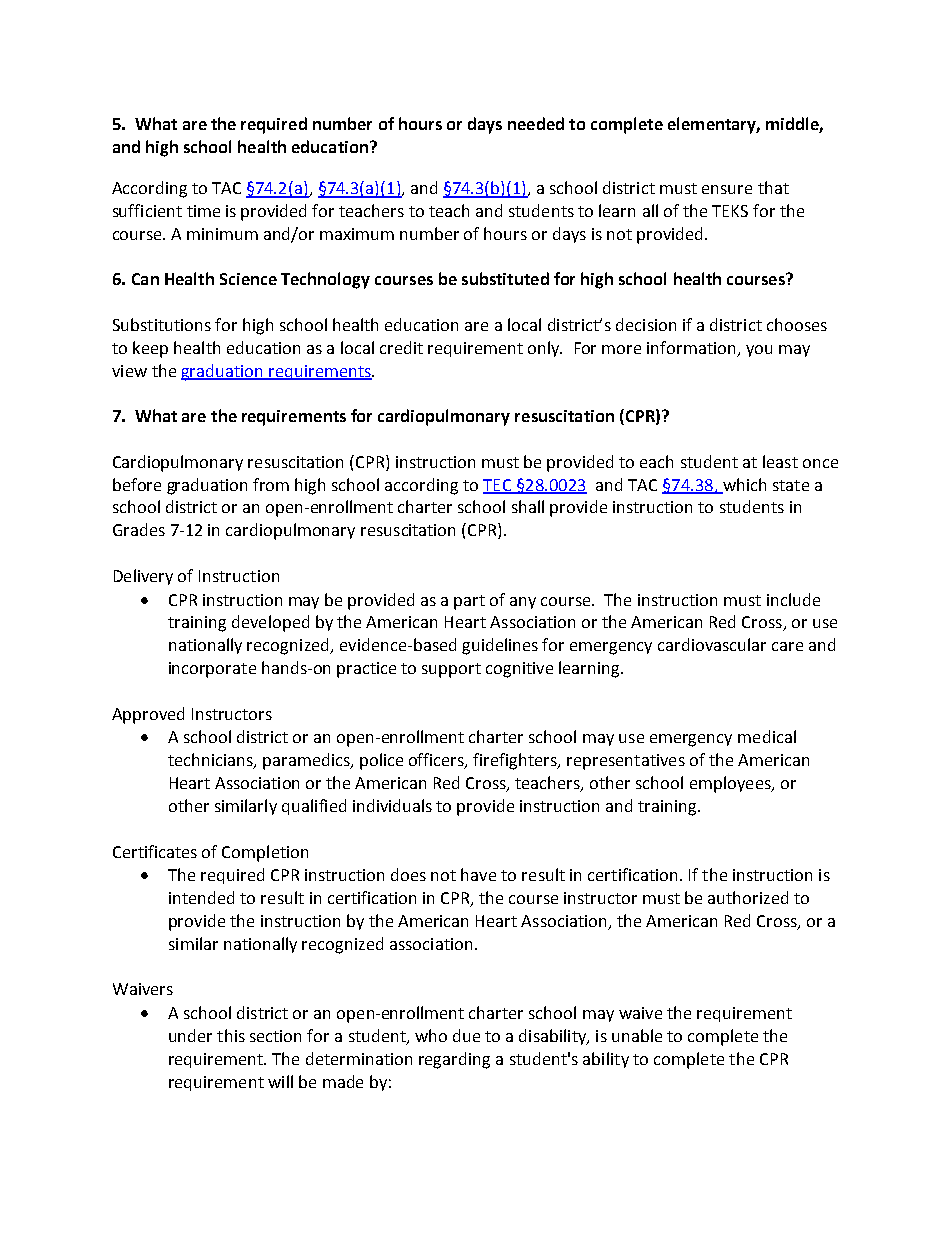 The height and width of the screenshot is (1233, 952). What do you see at coordinates (270, 623) in the screenshot?
I see `developed` at bounding box center [270, 623].
